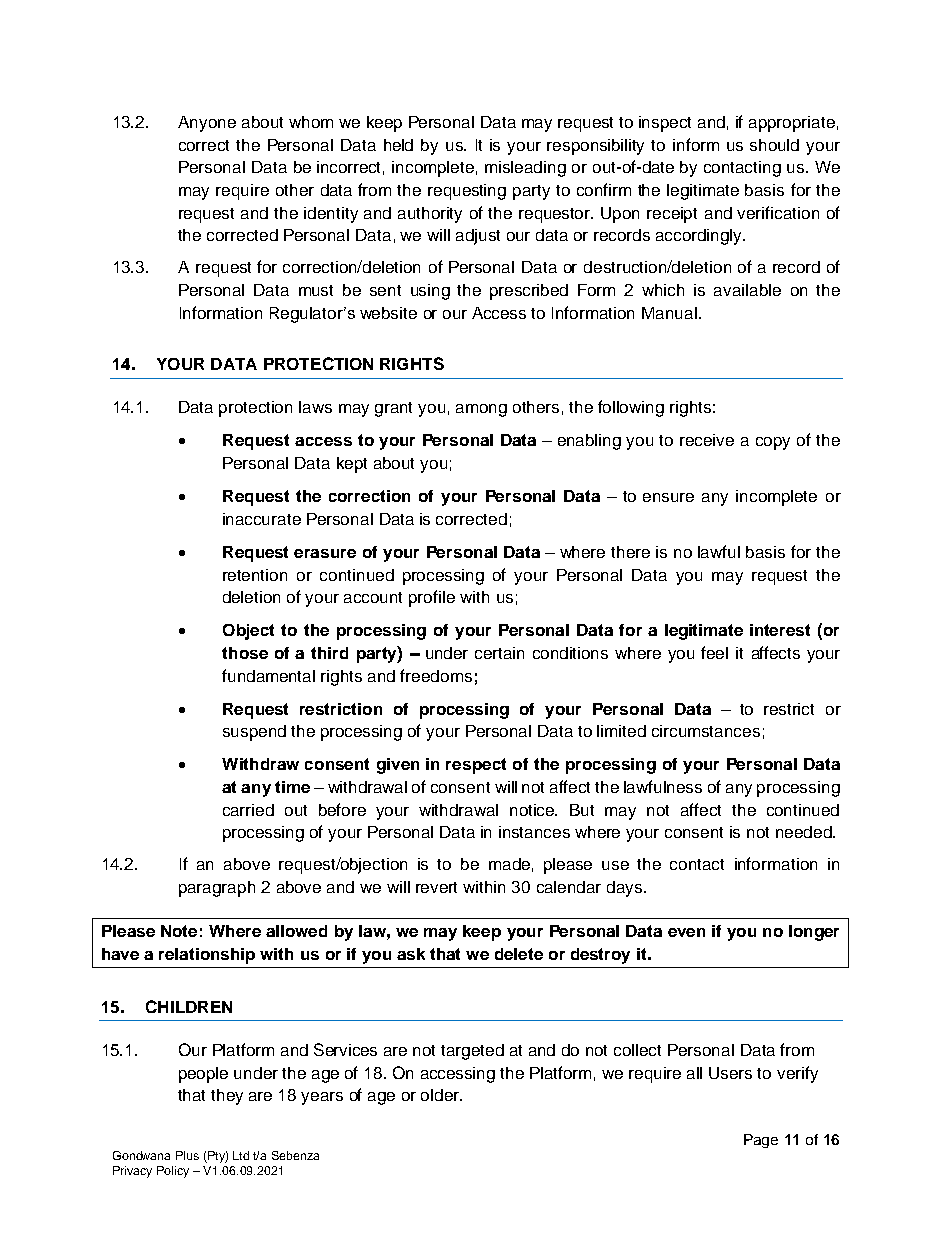 This screenshot has height=1233, width=952. I want to click on circumstances, so click(706, 731).
